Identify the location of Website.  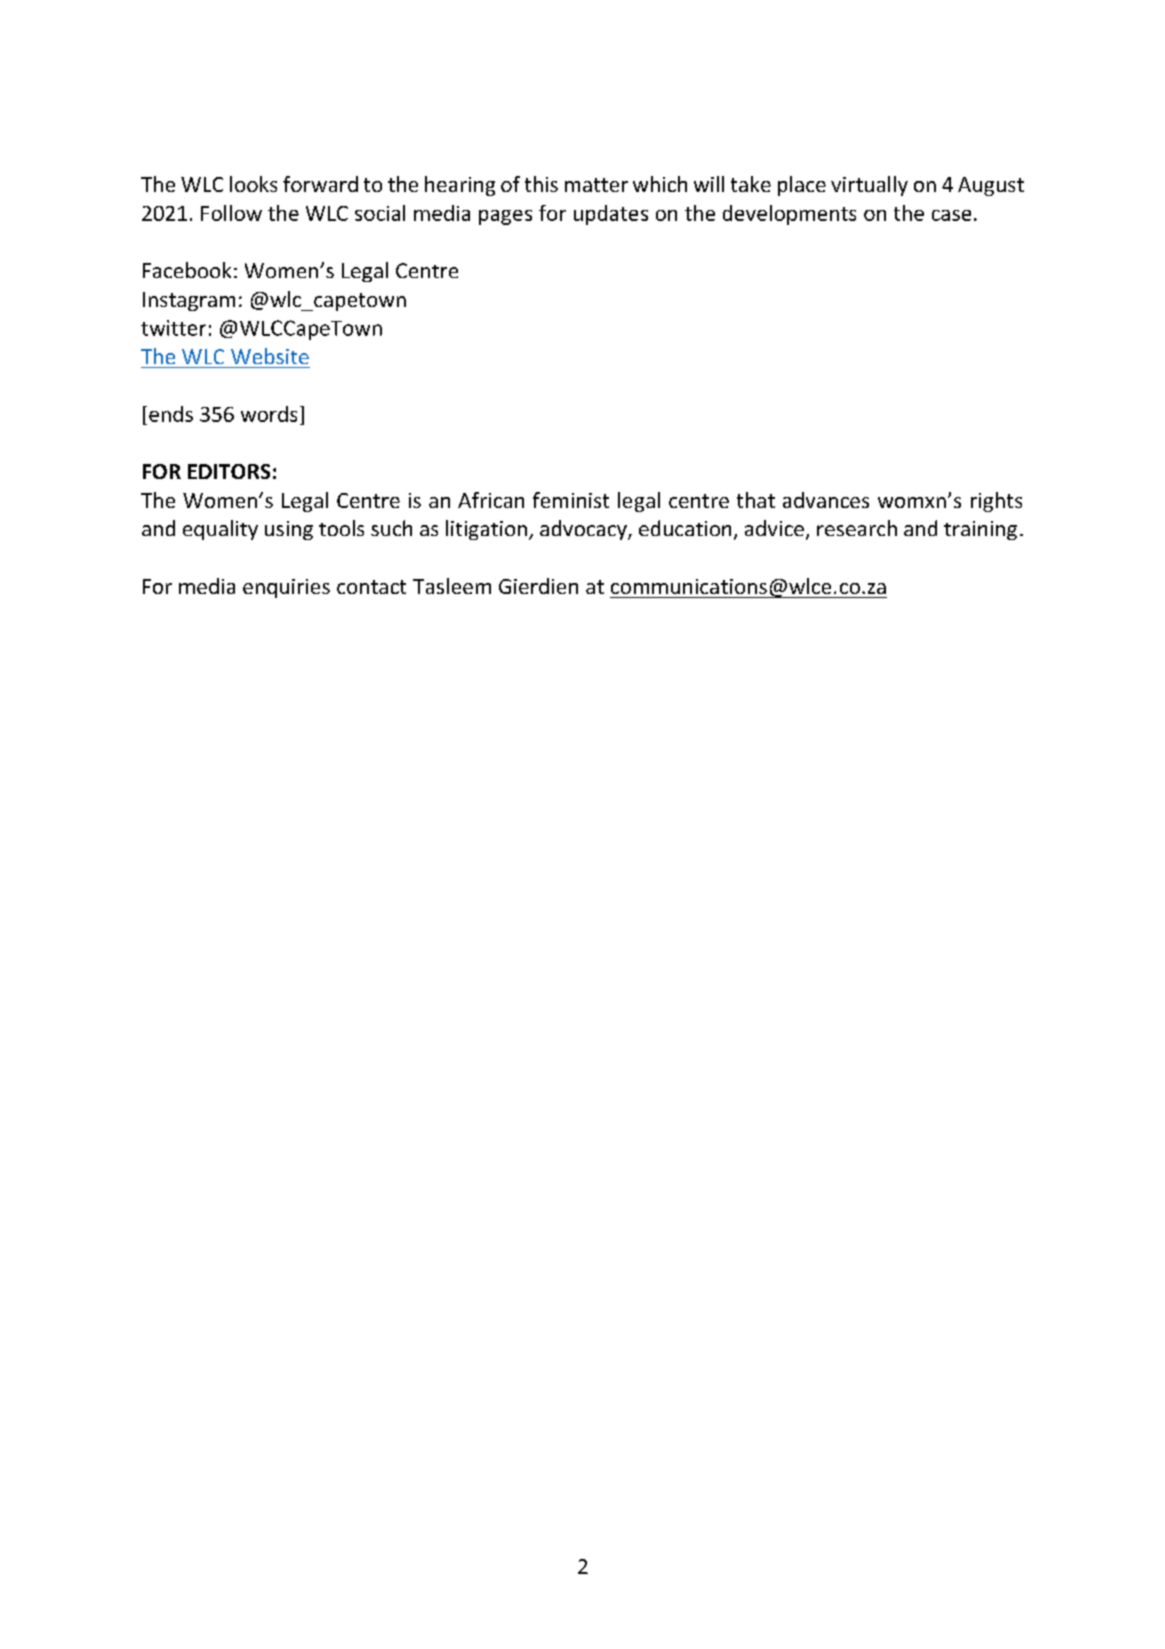
(270, 356).
